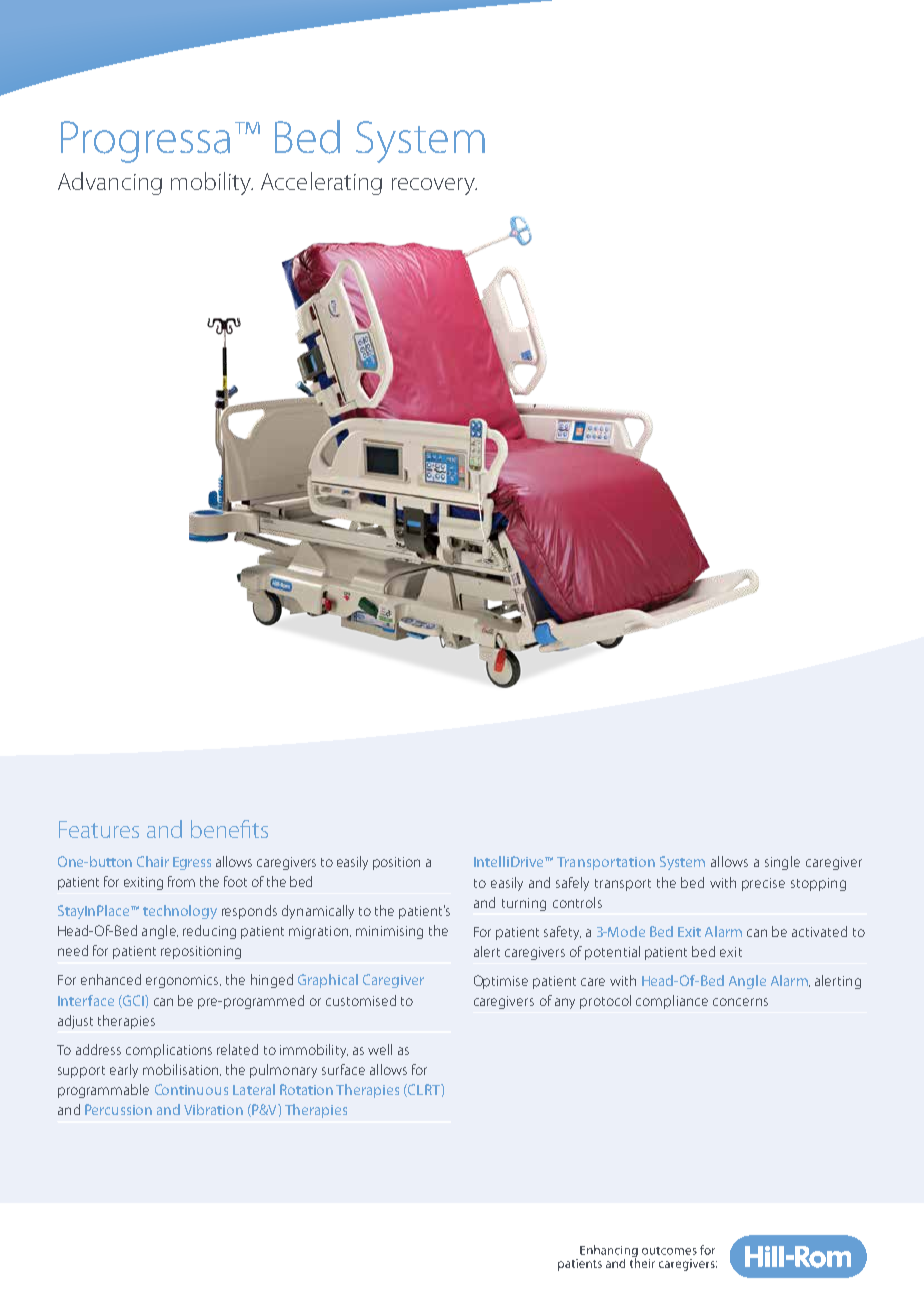 The width and height of the screenshot is (924, 1308). Describe the element at coordinates (182, 1070) in the screenshot. I see `mobilisation` at that location.
